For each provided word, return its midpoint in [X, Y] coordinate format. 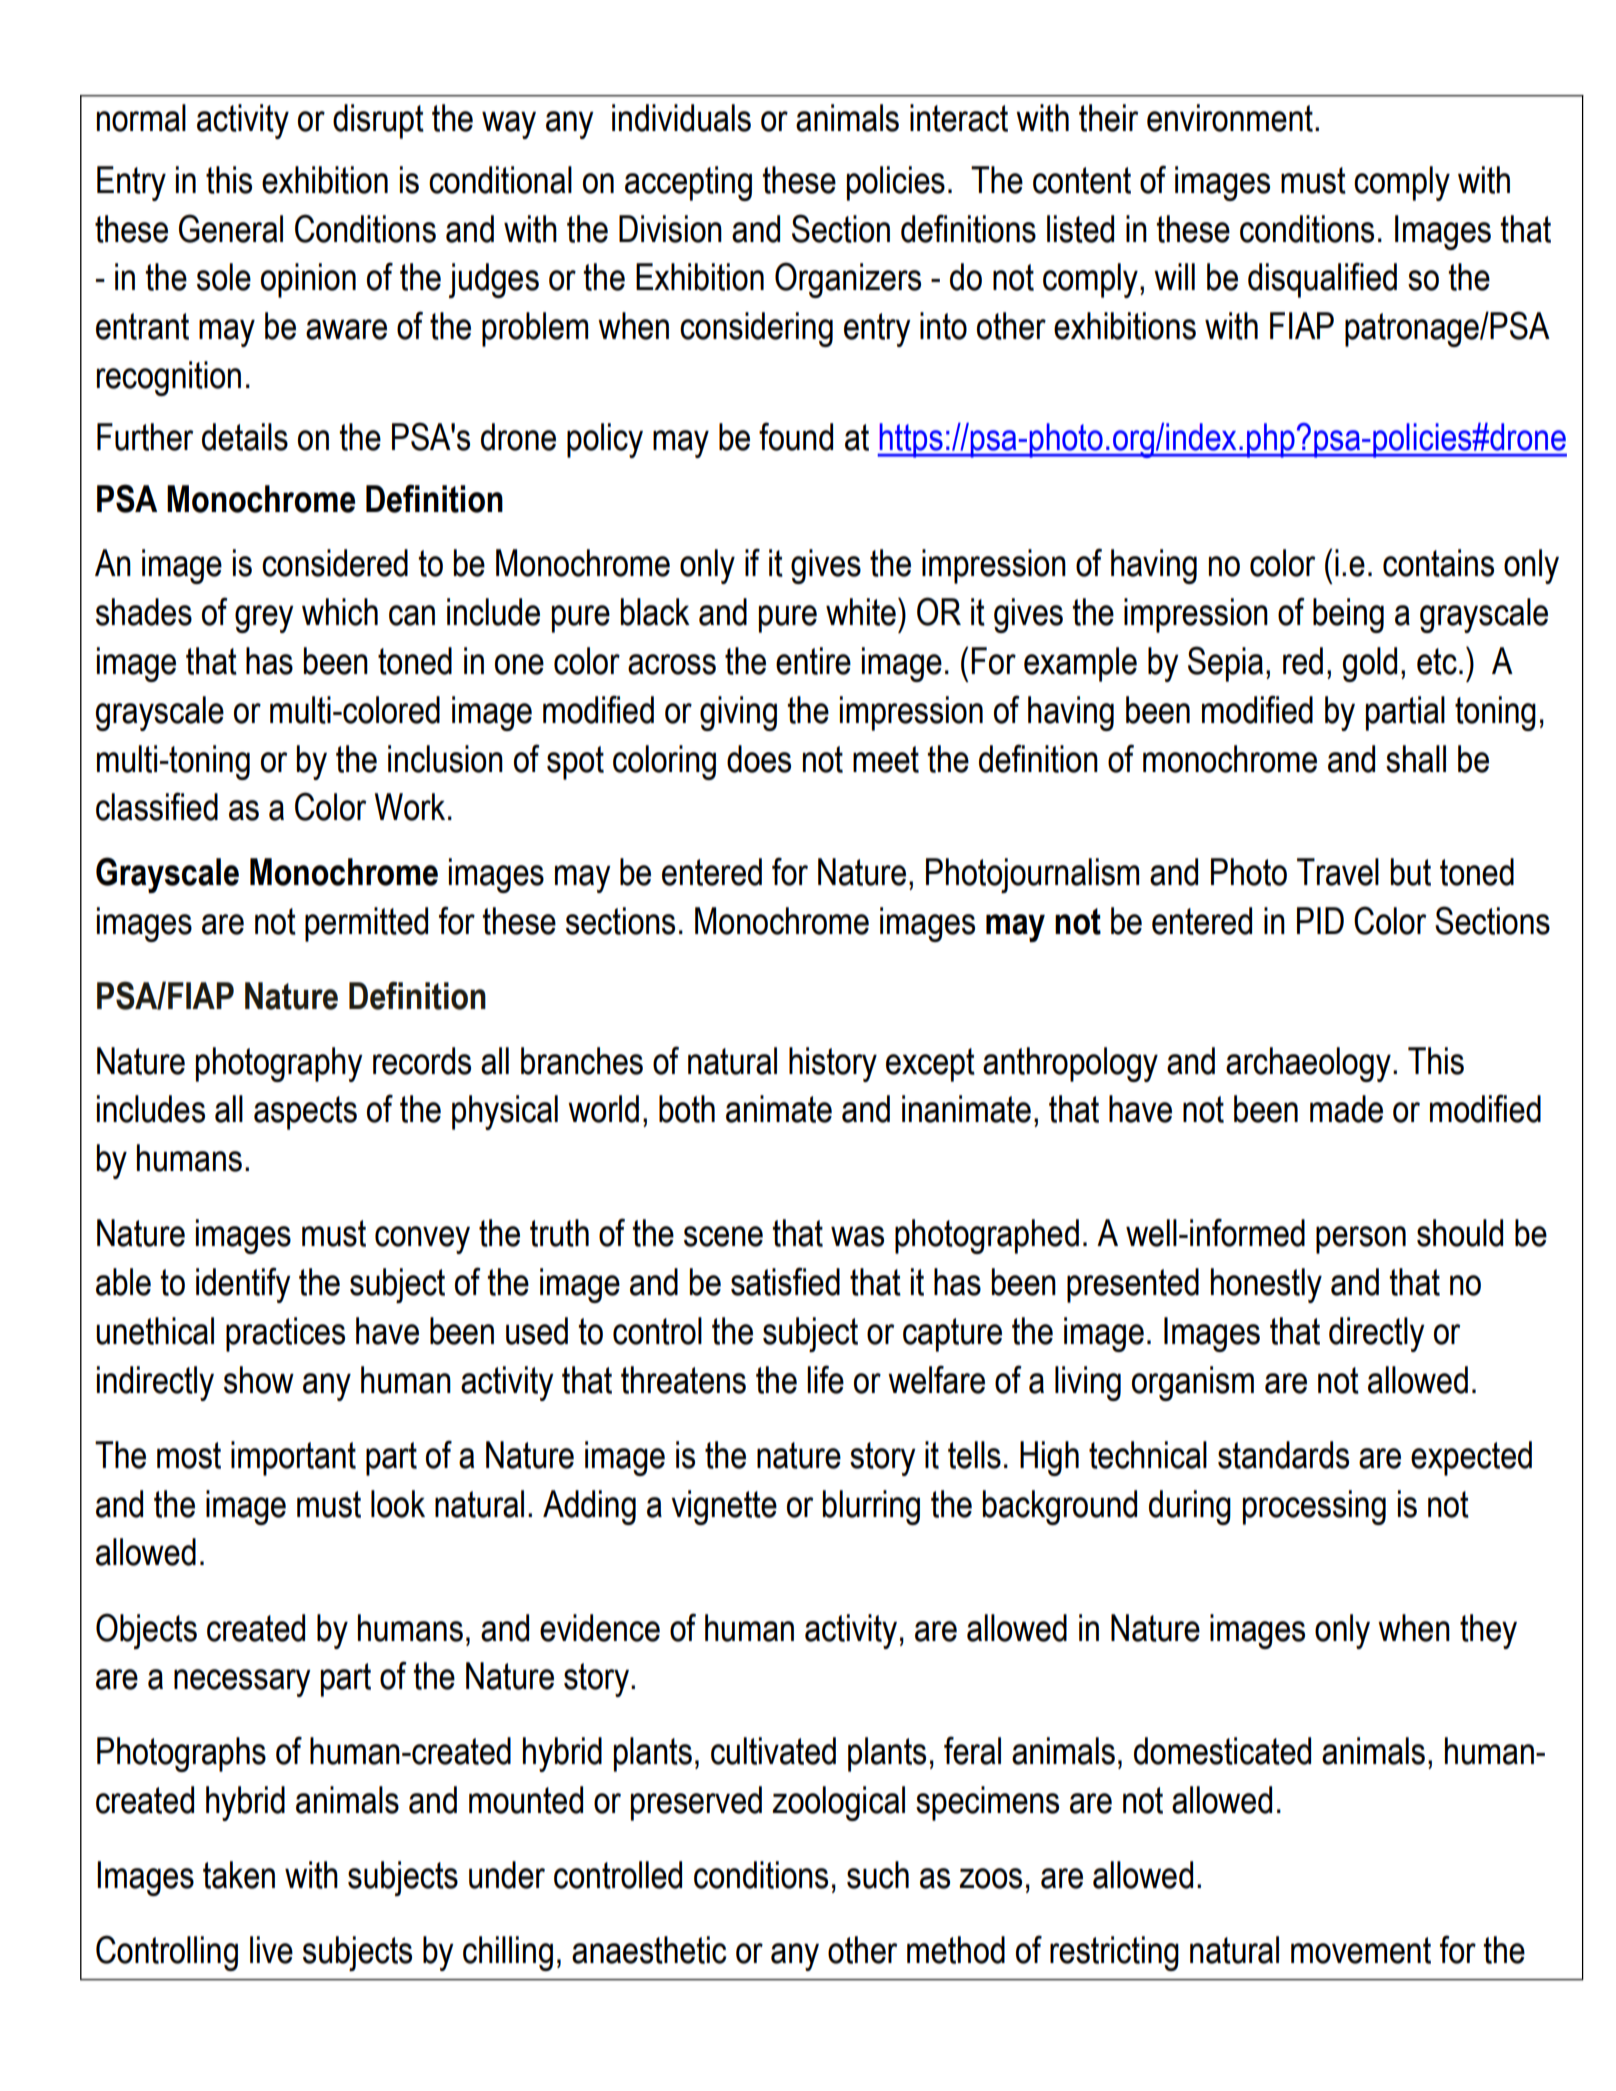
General [231, 228]
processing [1314, 1507]
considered [335, 563]
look [398, 1504]
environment [1230, 118]
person [1361, 1240]
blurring [871, 1507]
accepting [688, 183]
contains [1438, 563]
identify [243, 1285]
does [759, 759]
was [857, 1236]
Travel [1338, 872]
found [796, 436]
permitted [366, 924]
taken [239, 1875]
